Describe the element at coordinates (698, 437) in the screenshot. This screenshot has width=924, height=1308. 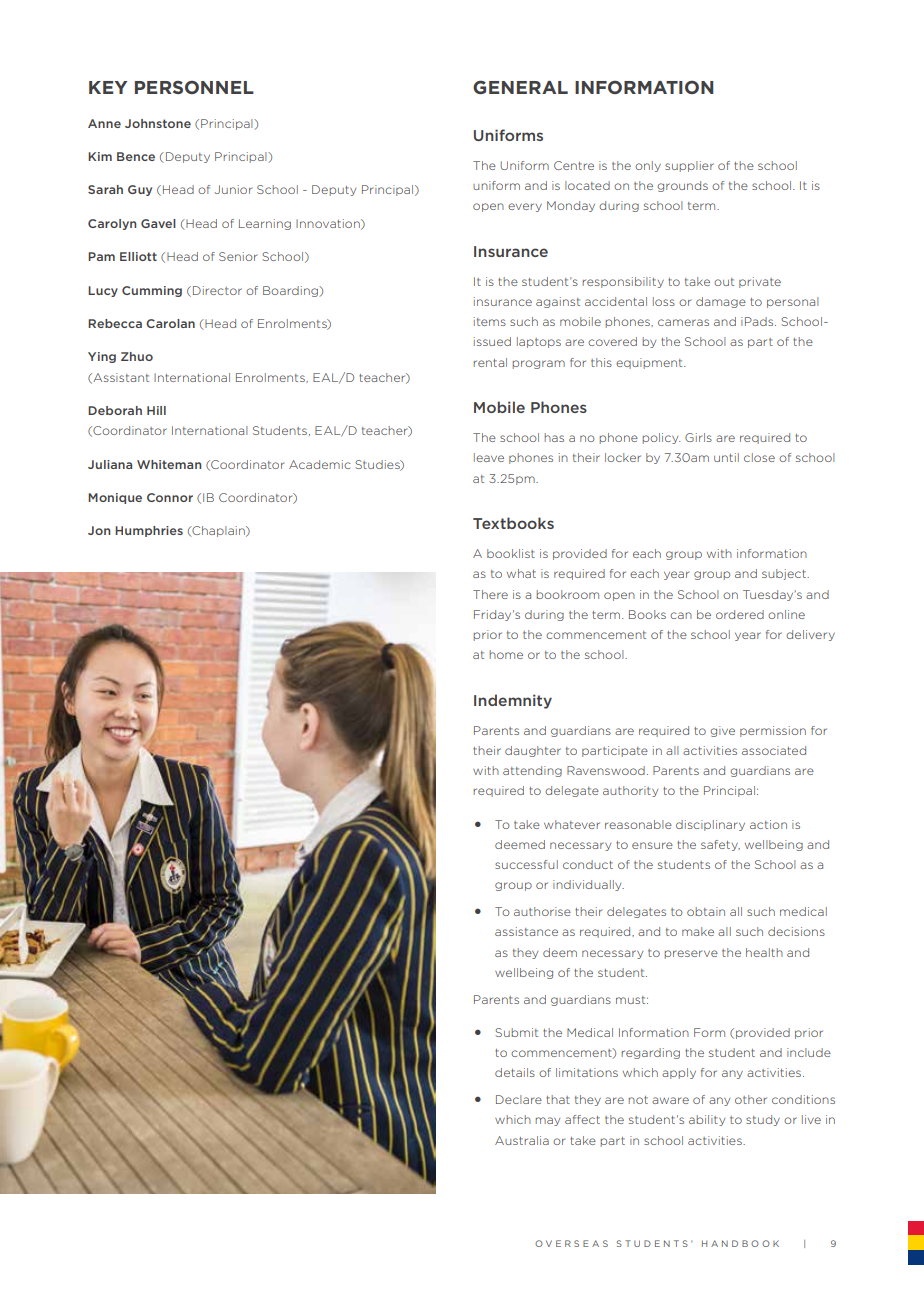
I see `Girls` at that location.
